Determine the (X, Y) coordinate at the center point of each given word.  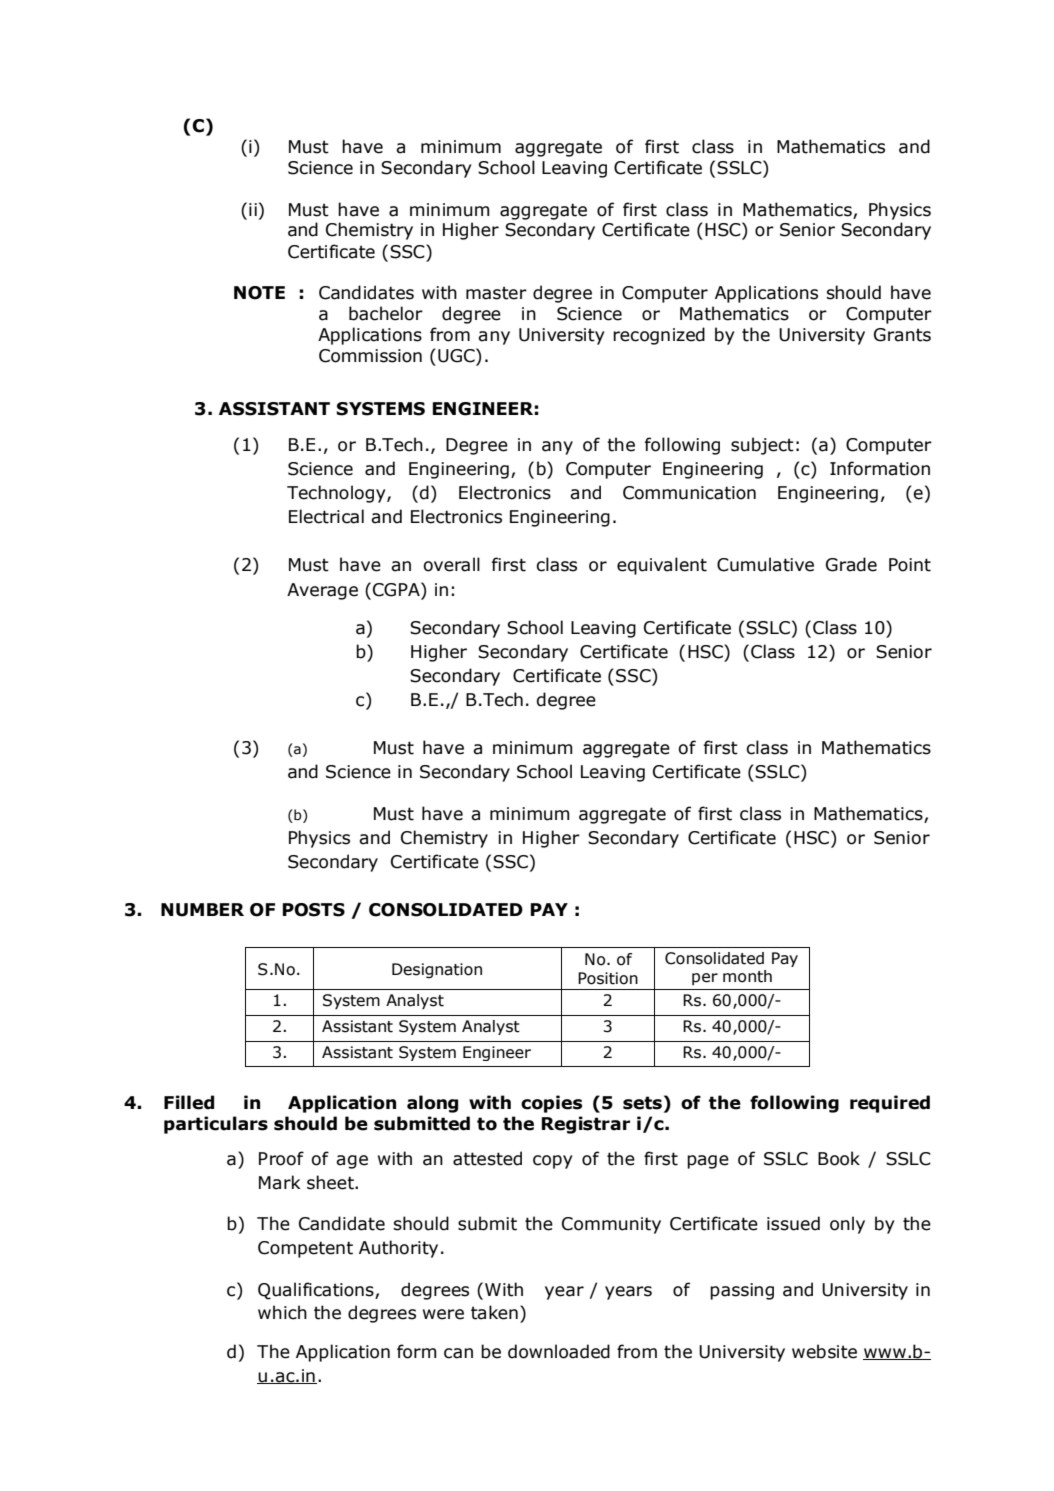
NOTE (259, 293)
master (496, 293)
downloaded (559, 1351)
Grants (902, 335)
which (282, 1312)
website (824, 1351)
